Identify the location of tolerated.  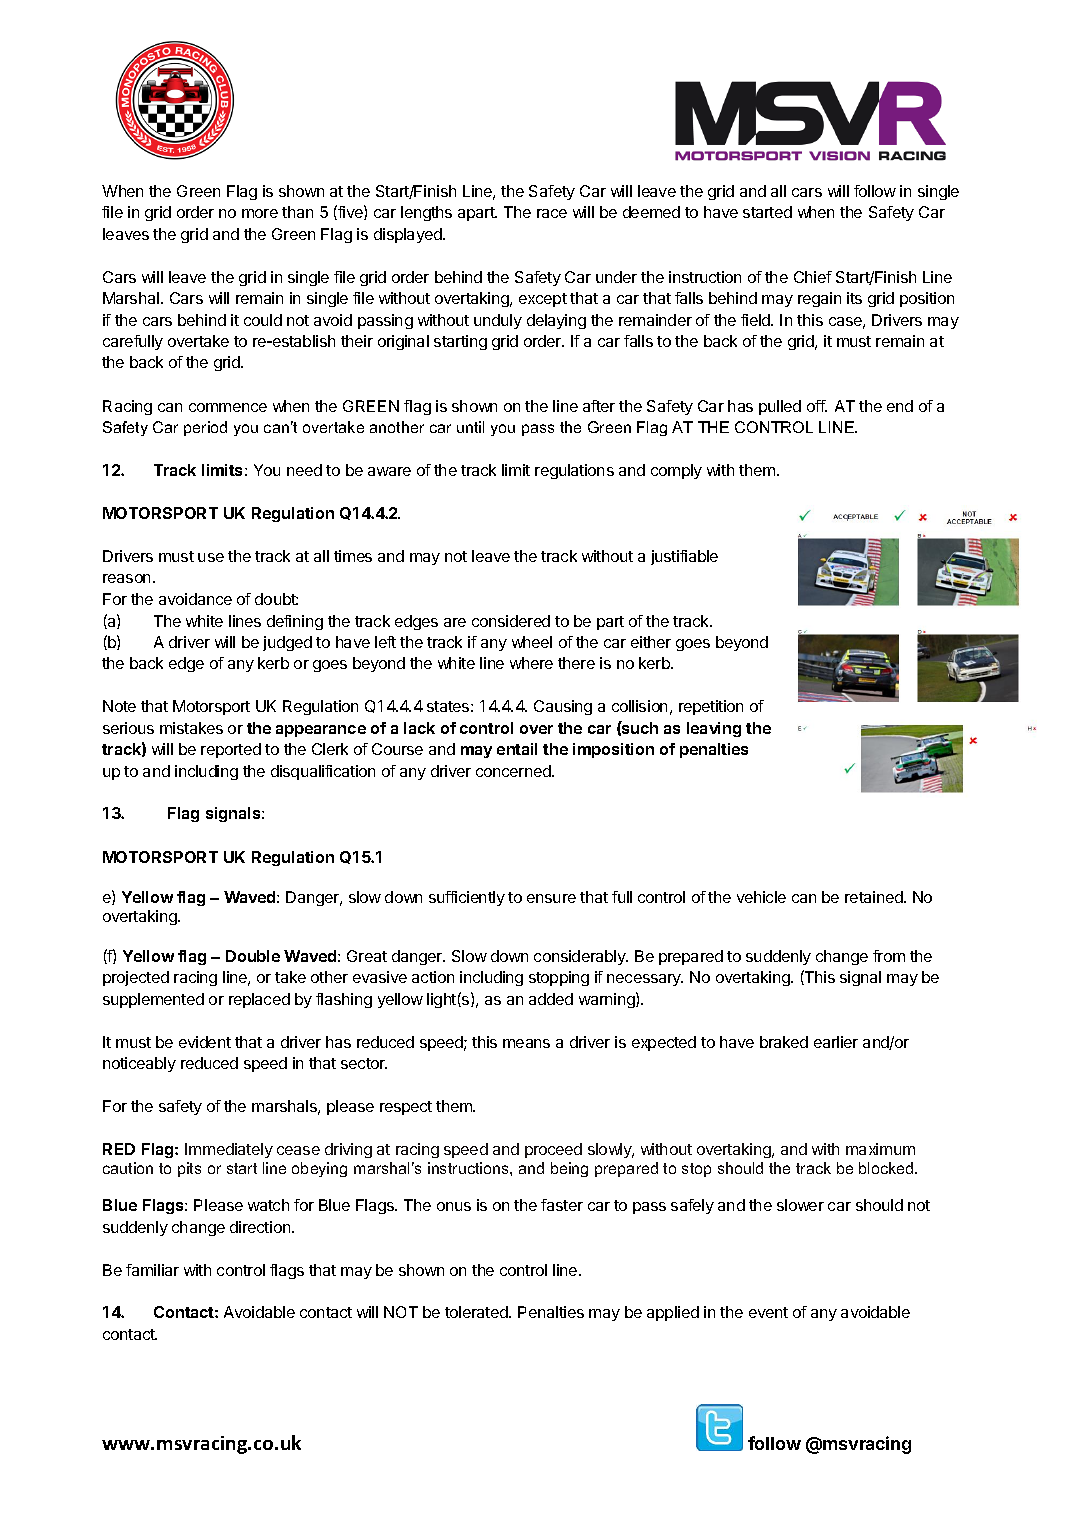
(477, 1312).
